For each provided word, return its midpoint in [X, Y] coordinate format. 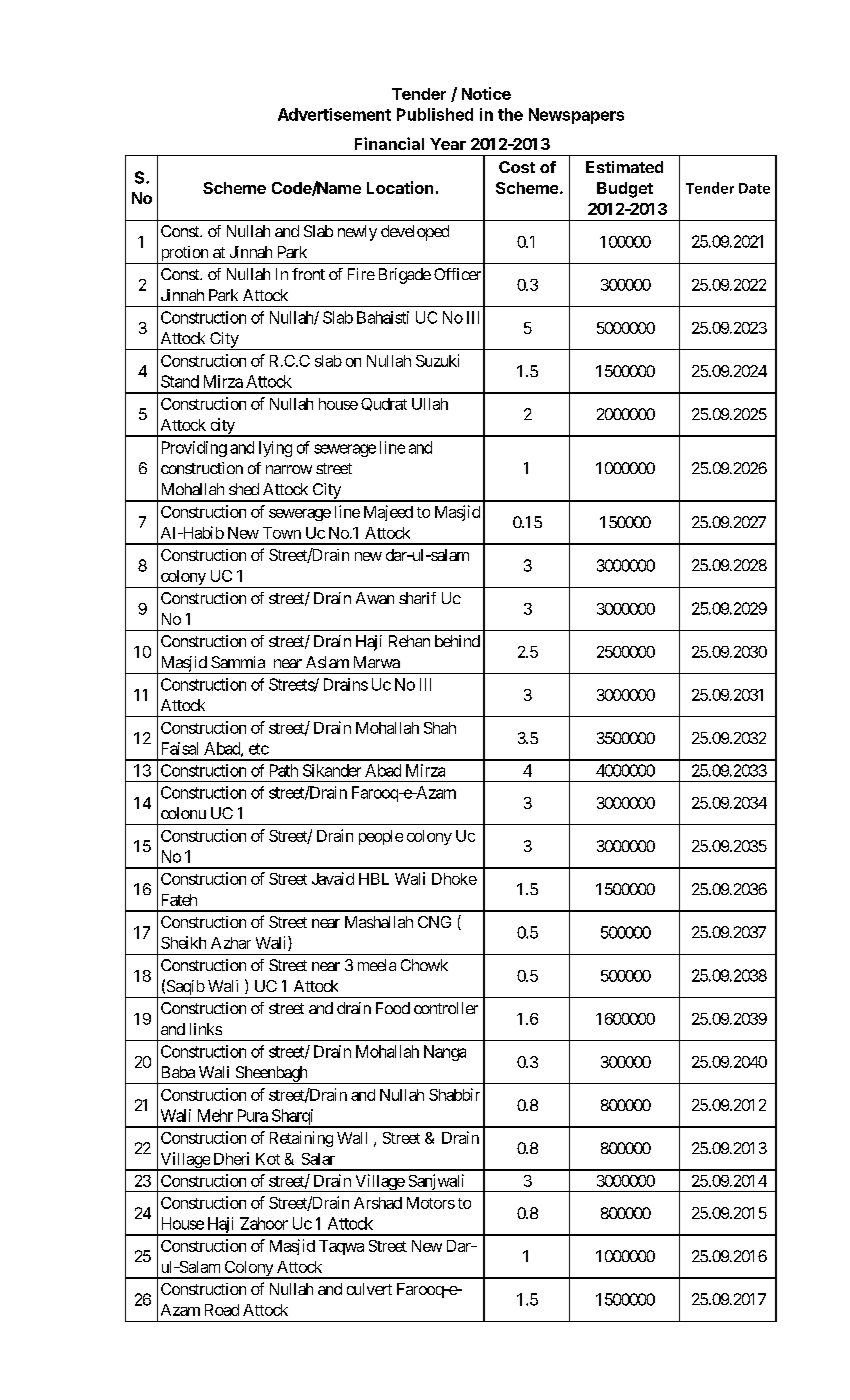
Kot [268, 1159]
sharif [417, 598]
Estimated [624, 167]
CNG [434, 922]
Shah [440, 728]
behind [457, 641]
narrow [289, 469]
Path [284, 770]
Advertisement [334, 114]
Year [448, 144]
